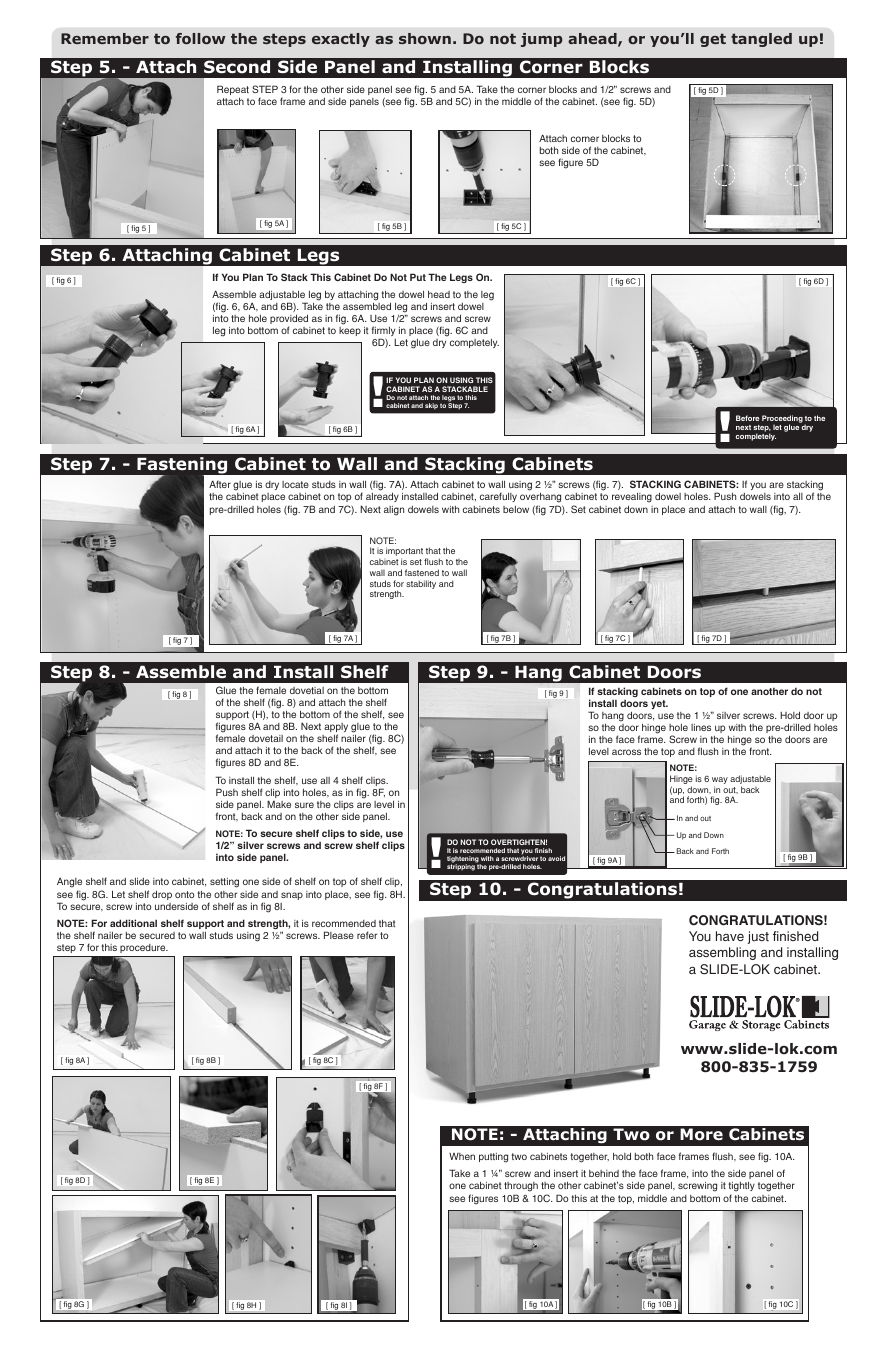 Image resolution: width=887 pixels, height=1372 pixels. What do you see at coordinates (201, 38) in the screenshot?
I see `follow` at bounding box center [201, 38].
